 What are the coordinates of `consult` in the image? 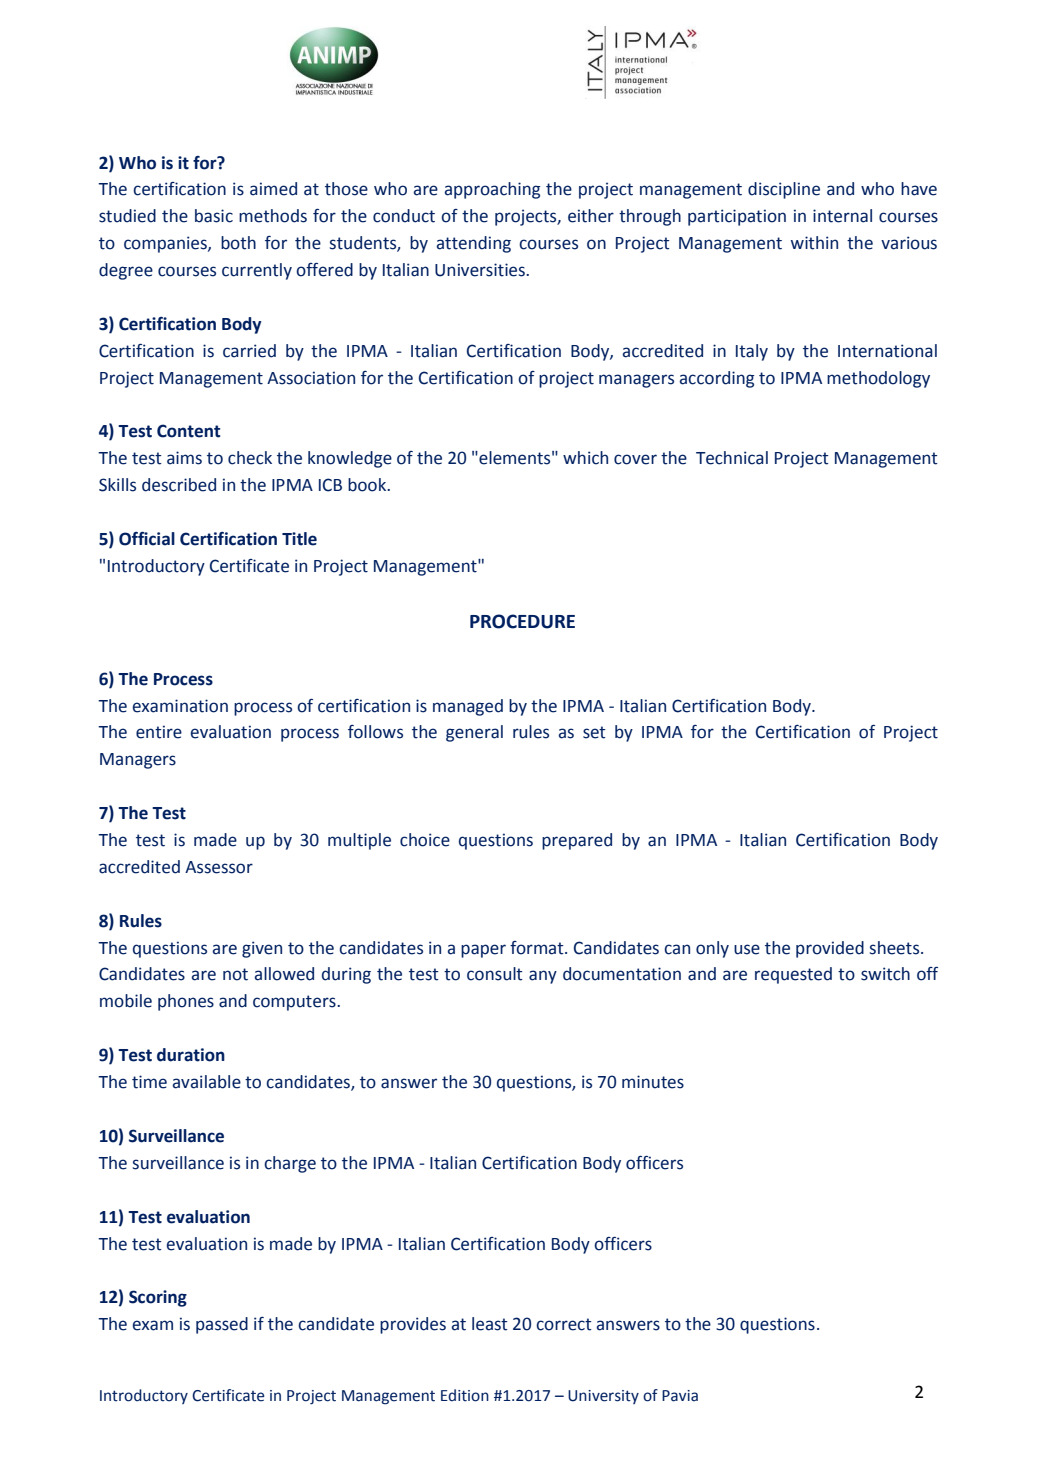 It's located at (495, 974).
